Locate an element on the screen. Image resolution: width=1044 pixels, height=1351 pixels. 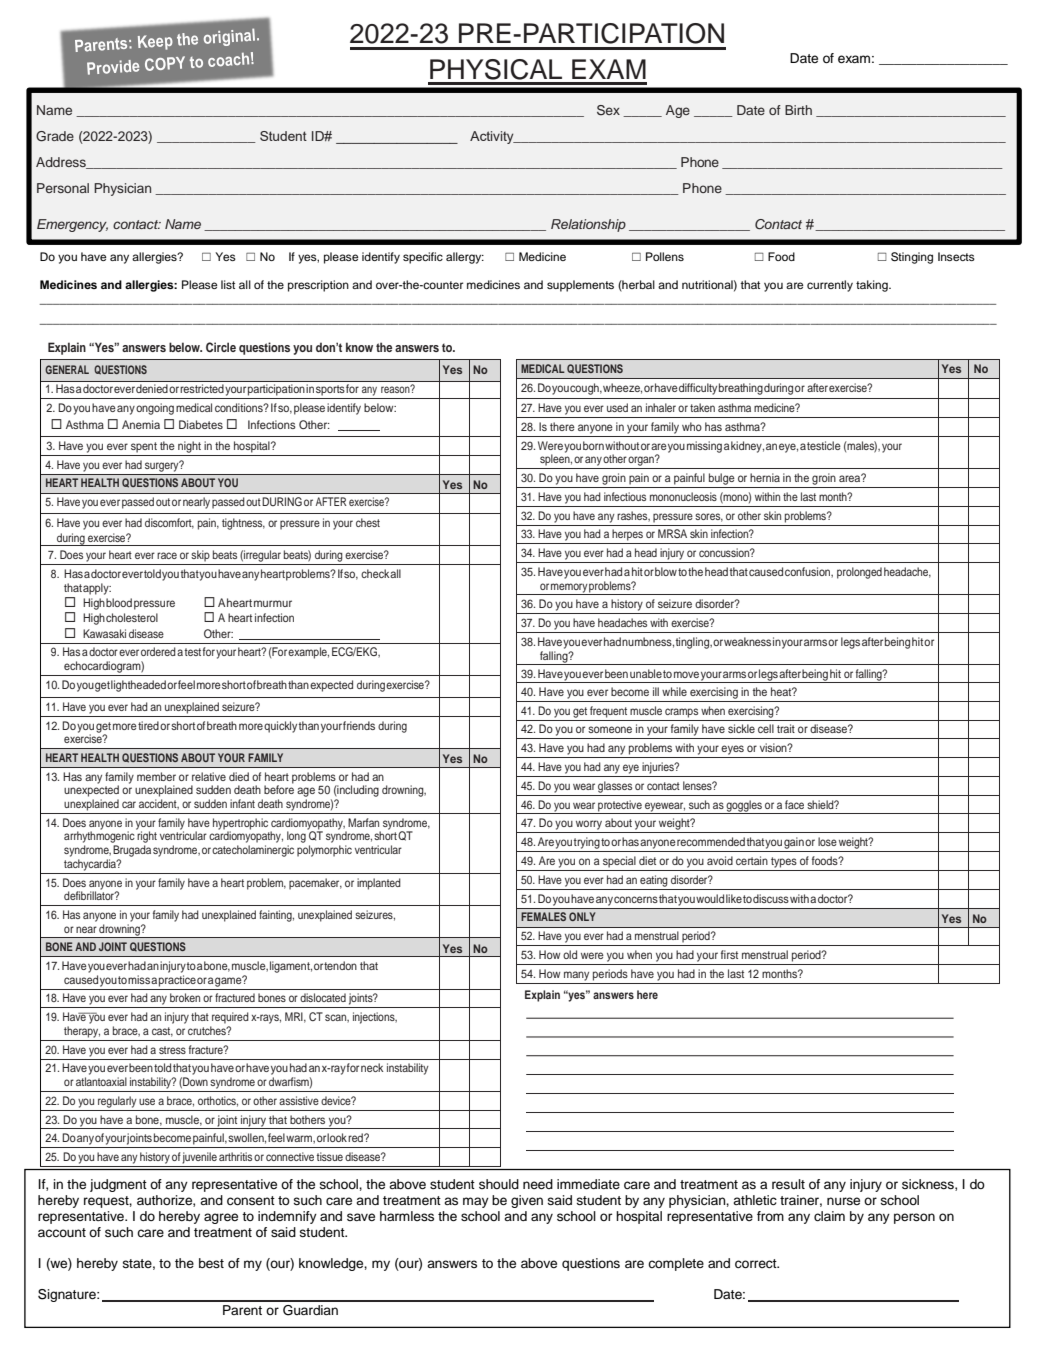
Sex is located at coordinates (608, 110).
